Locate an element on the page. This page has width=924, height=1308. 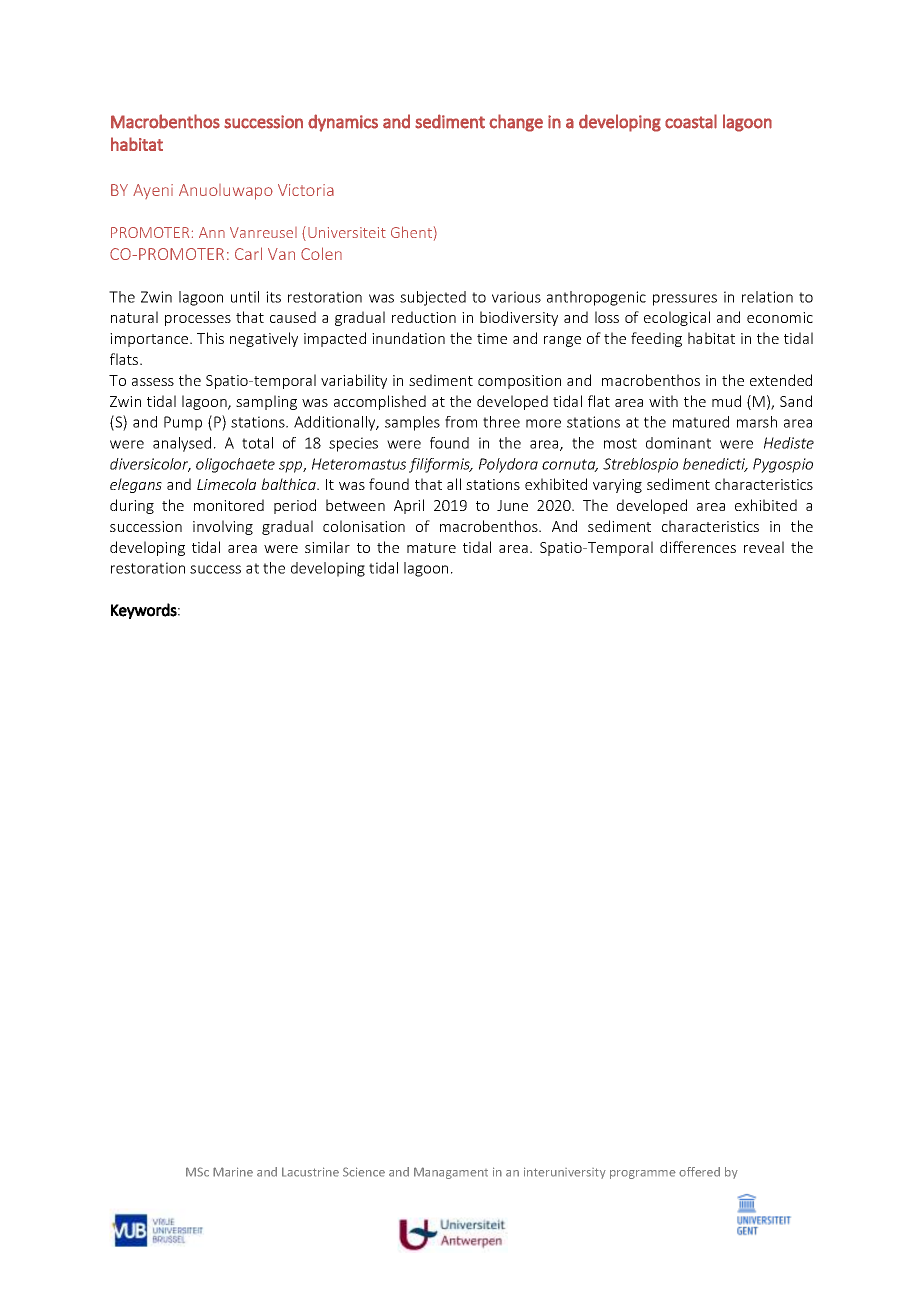
reveal is located at coordinates (764, 547).
